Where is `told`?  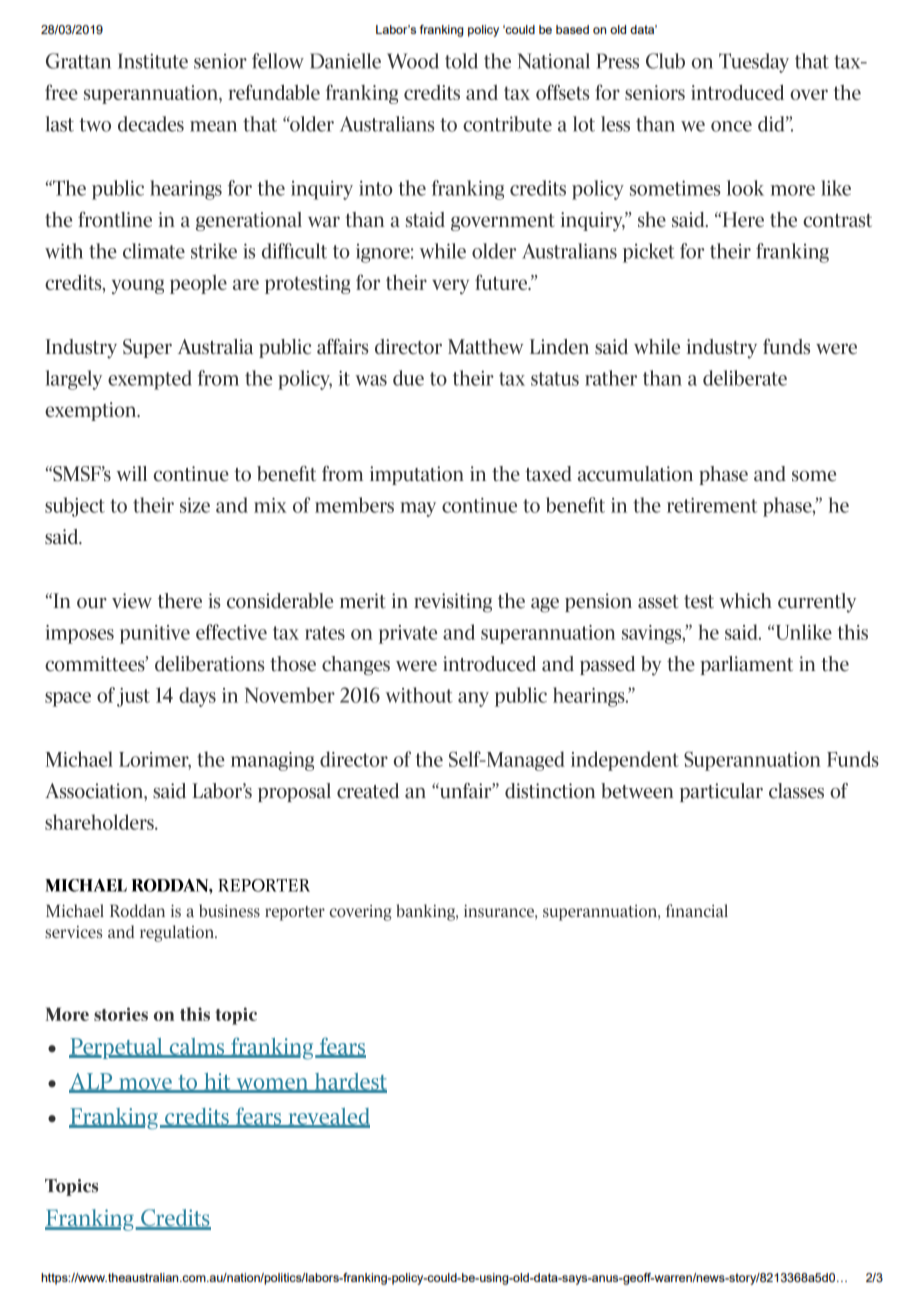 told is located at coordinates (461, 61).
